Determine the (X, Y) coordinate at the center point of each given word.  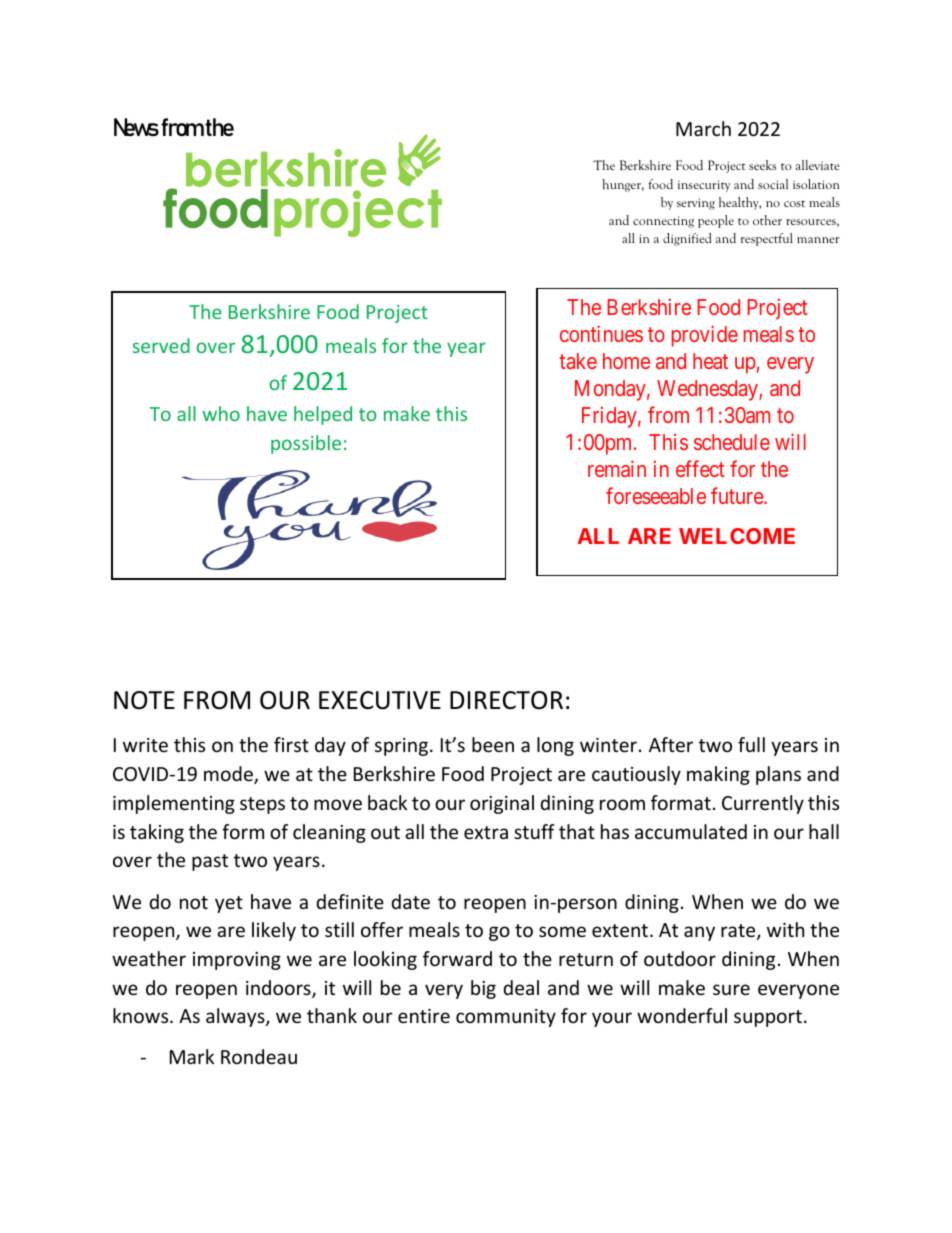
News (136, 127)
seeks (762, 165)
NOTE (144, 700)
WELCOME (737, 536)
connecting (663, 222)
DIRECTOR (506, 700)
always (236, 1017)
